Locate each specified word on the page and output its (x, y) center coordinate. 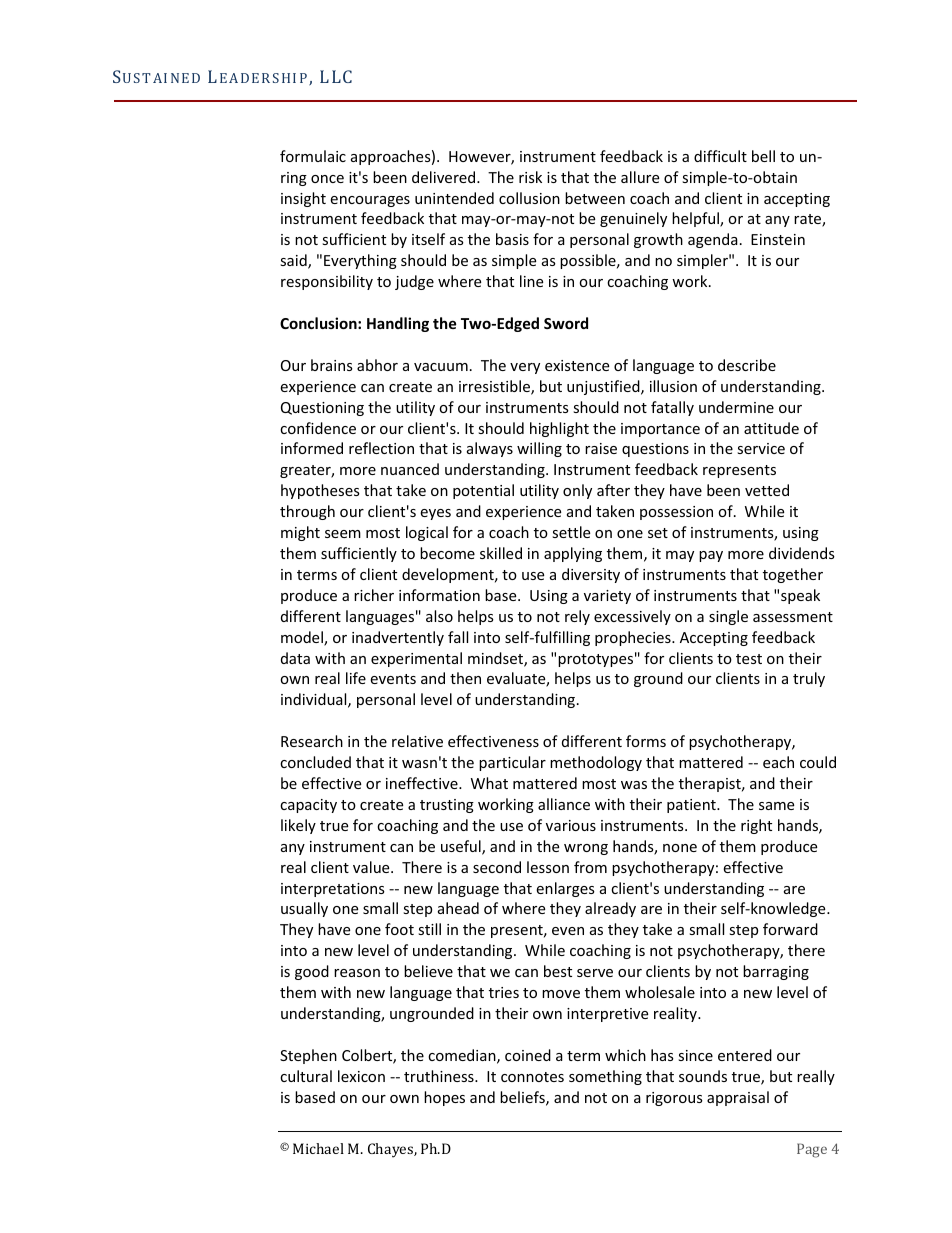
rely (577, 617)
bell (763, 156)
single (728, 617)
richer (374, 595)
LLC (336, 76)
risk (530, 177)
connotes (532, 1077)
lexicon (361, 1076)
